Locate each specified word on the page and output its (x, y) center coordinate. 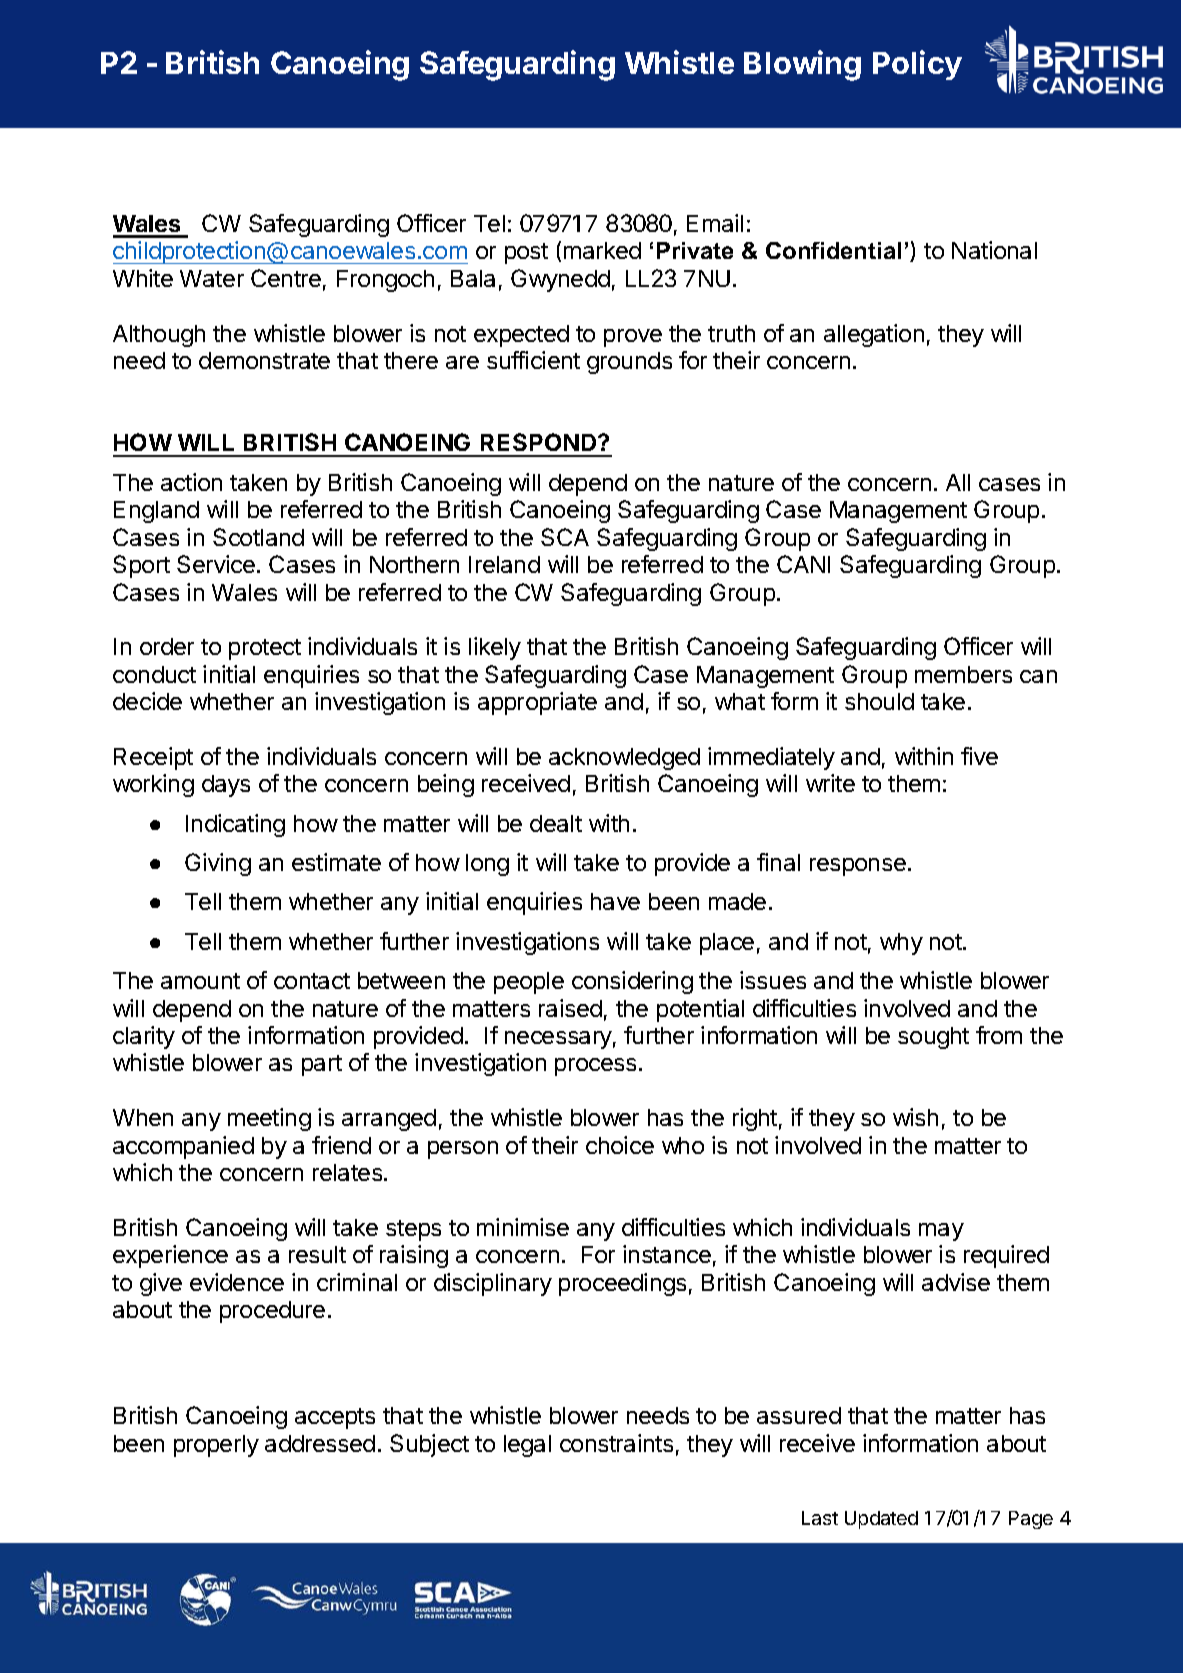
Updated (881, 1520)
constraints (616, 1443)
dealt (556, 823)
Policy (917, 65)
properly (216, 1446)
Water (212, 278)
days (226, 786)
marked (602, 250)
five (979, 756)
